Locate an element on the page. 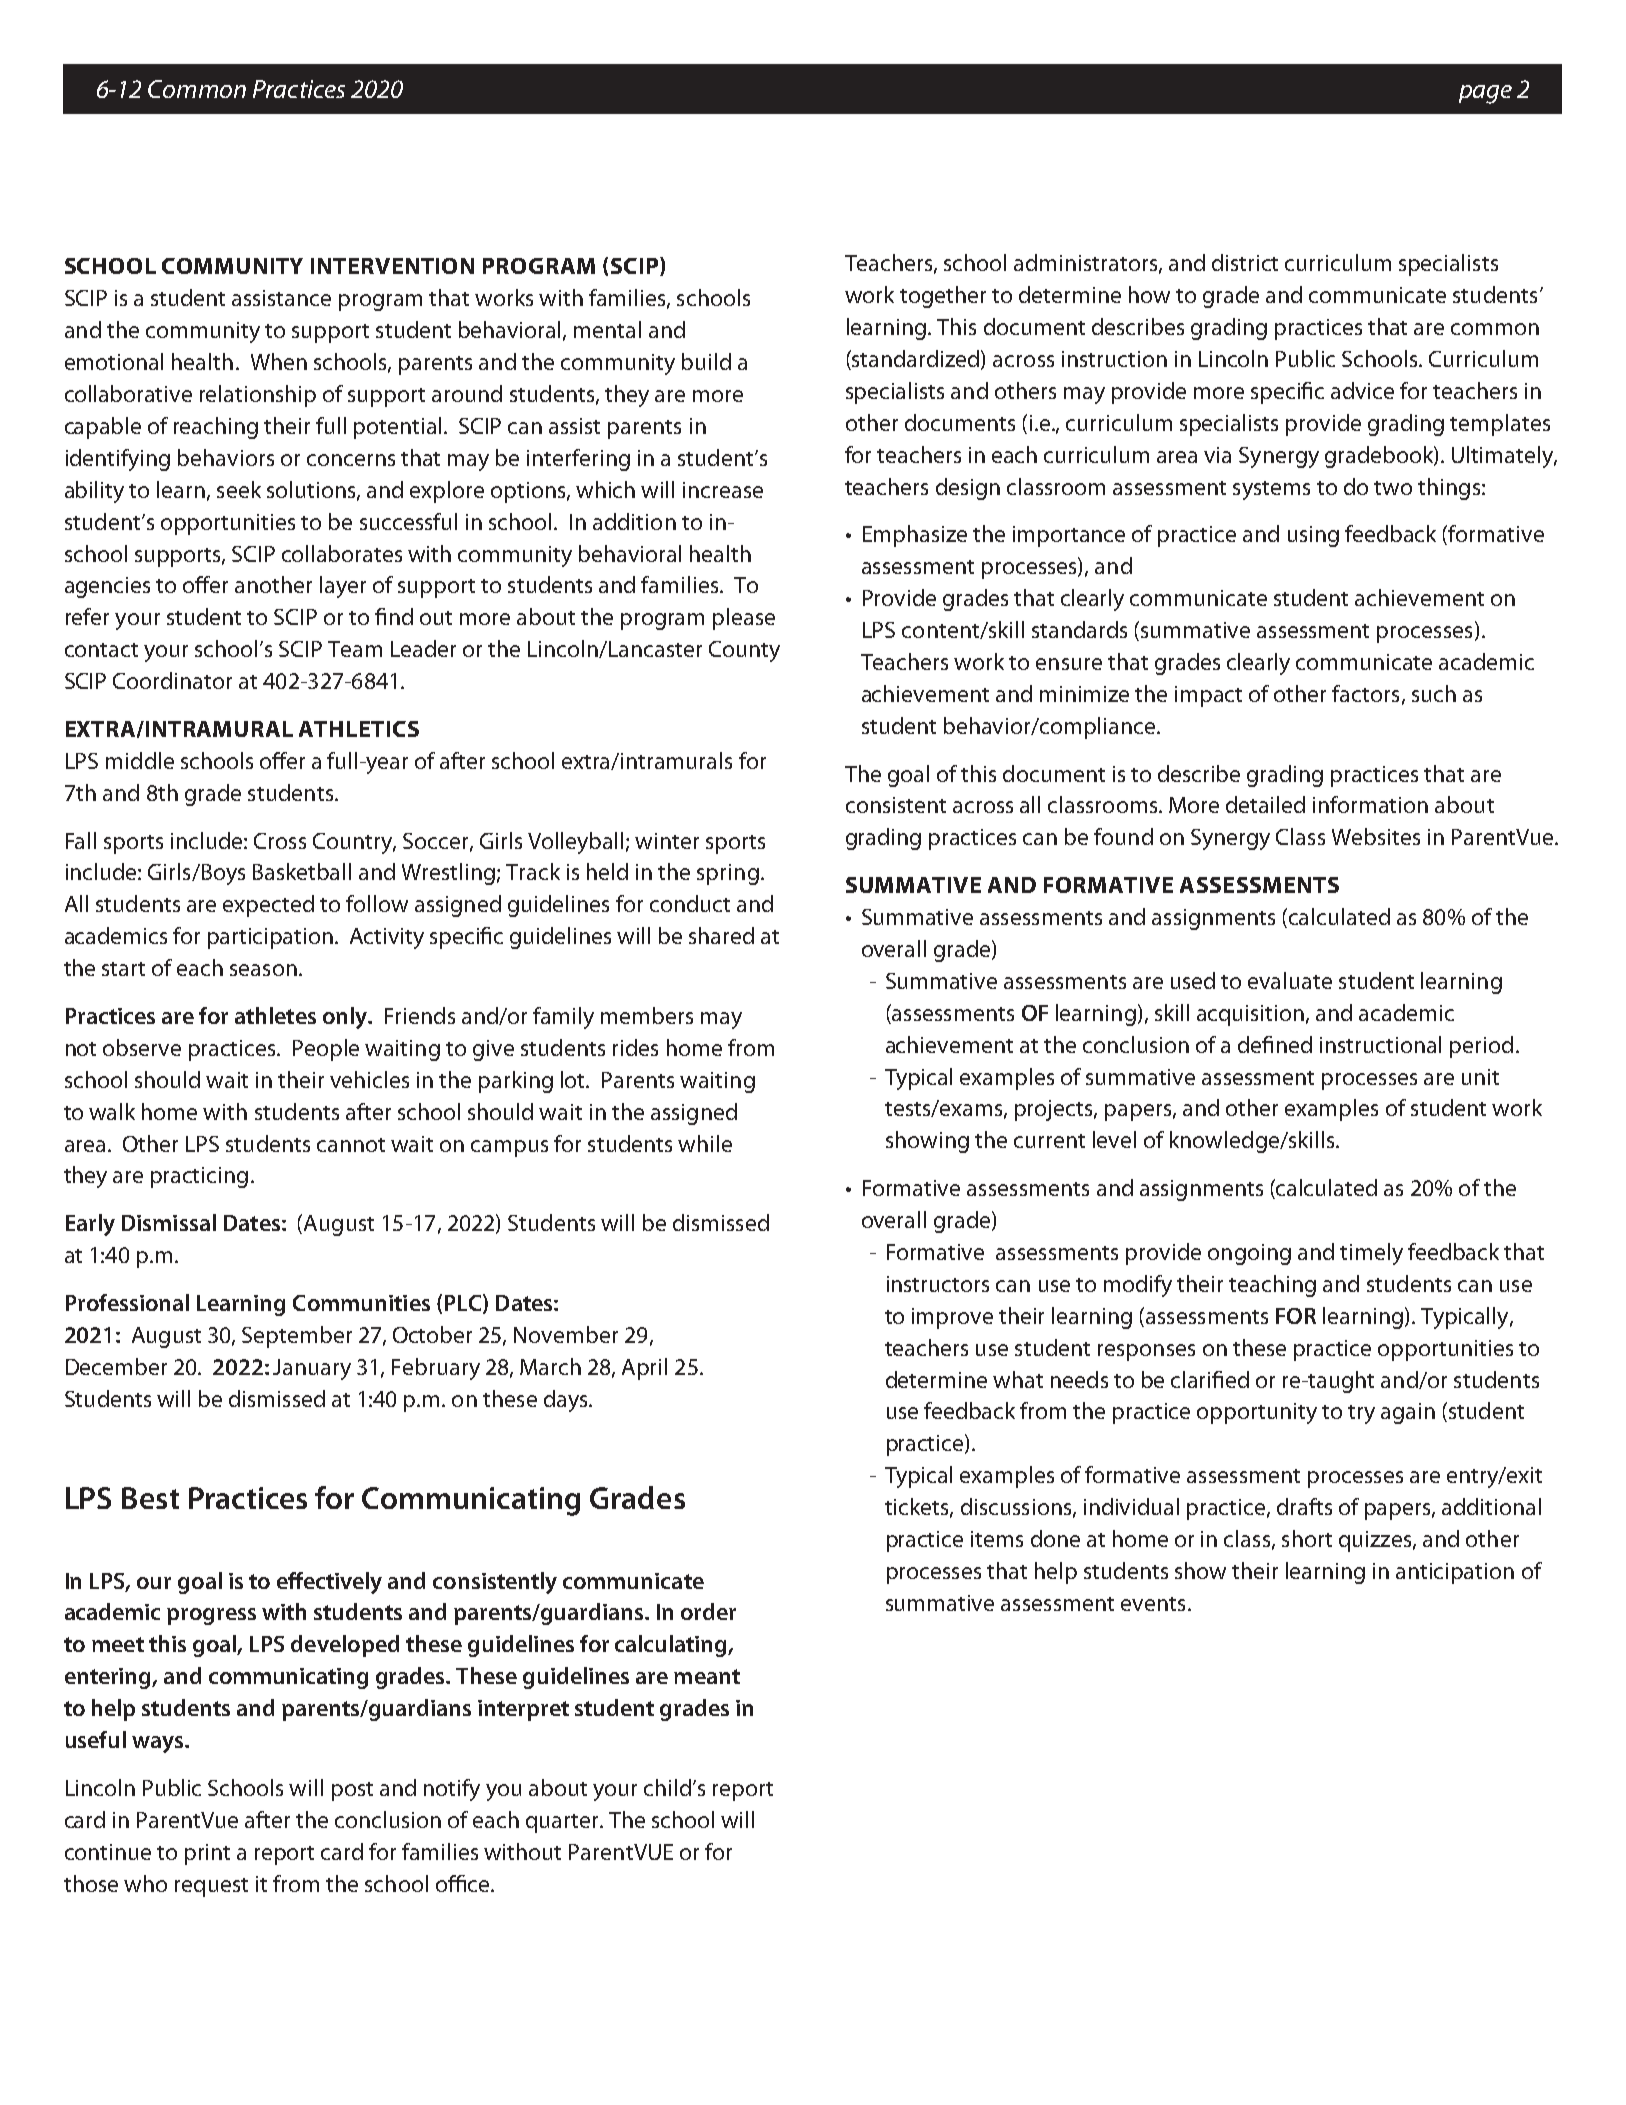  print is located at coordinates (207, 1854).
